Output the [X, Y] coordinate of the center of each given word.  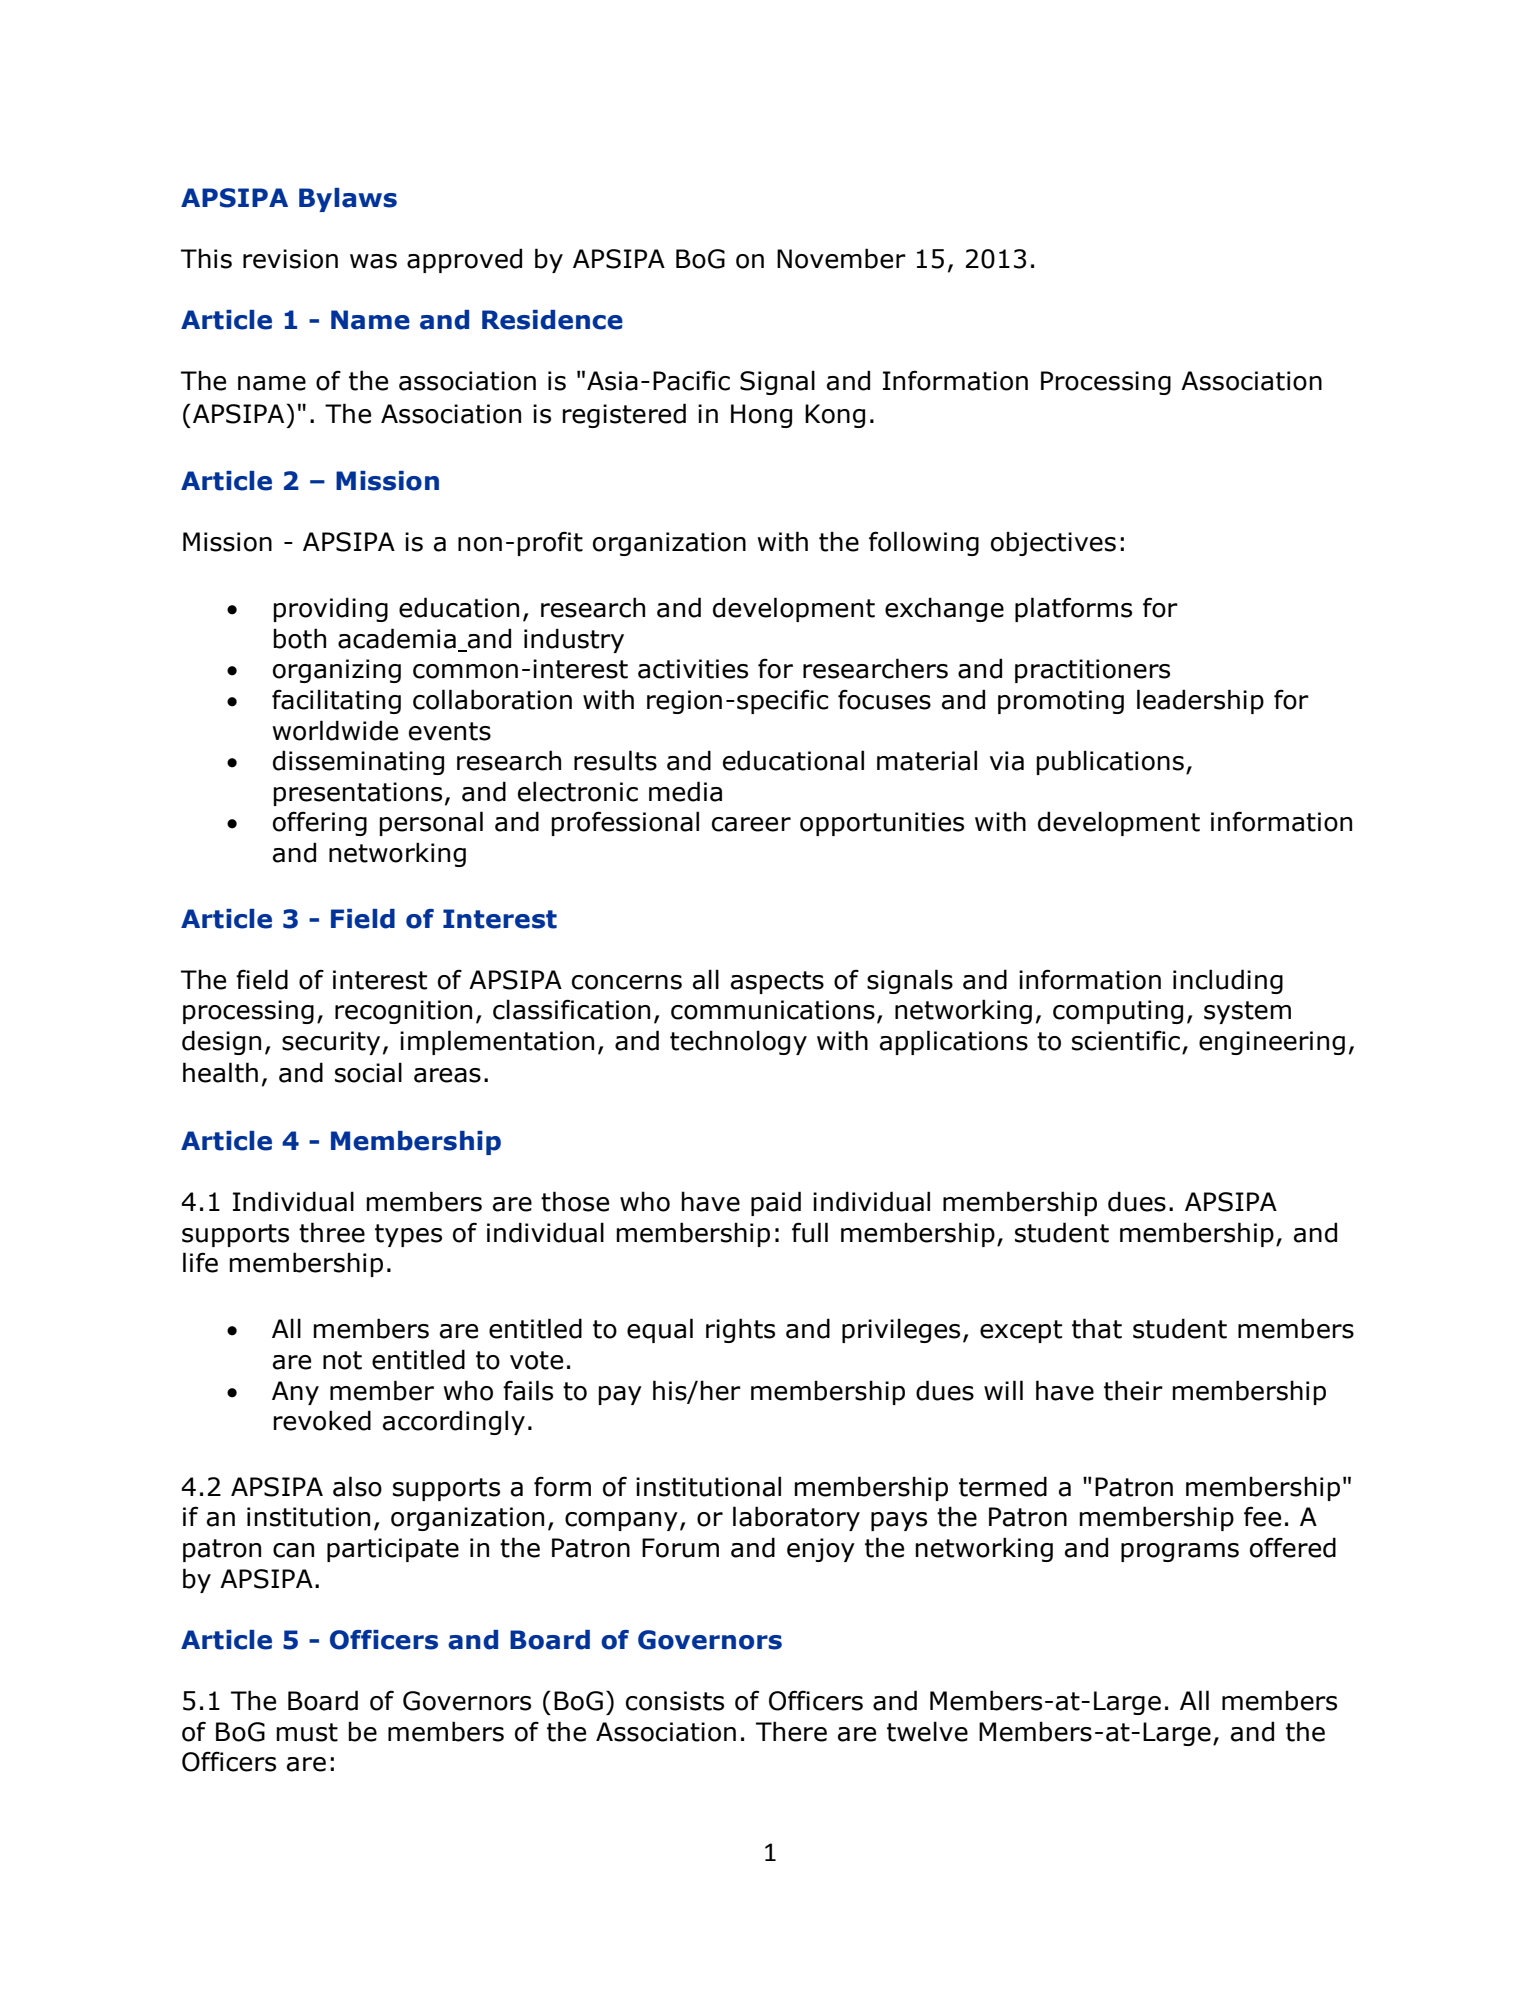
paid [776, 1203]
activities [693, 669]
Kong [835, 416]
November [841, 258]
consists [675, 1701]
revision [290, 259]
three [332, 1232]
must [307, 1732]
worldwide [335, 730]
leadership [1200, 701]
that [1097, 1328]
